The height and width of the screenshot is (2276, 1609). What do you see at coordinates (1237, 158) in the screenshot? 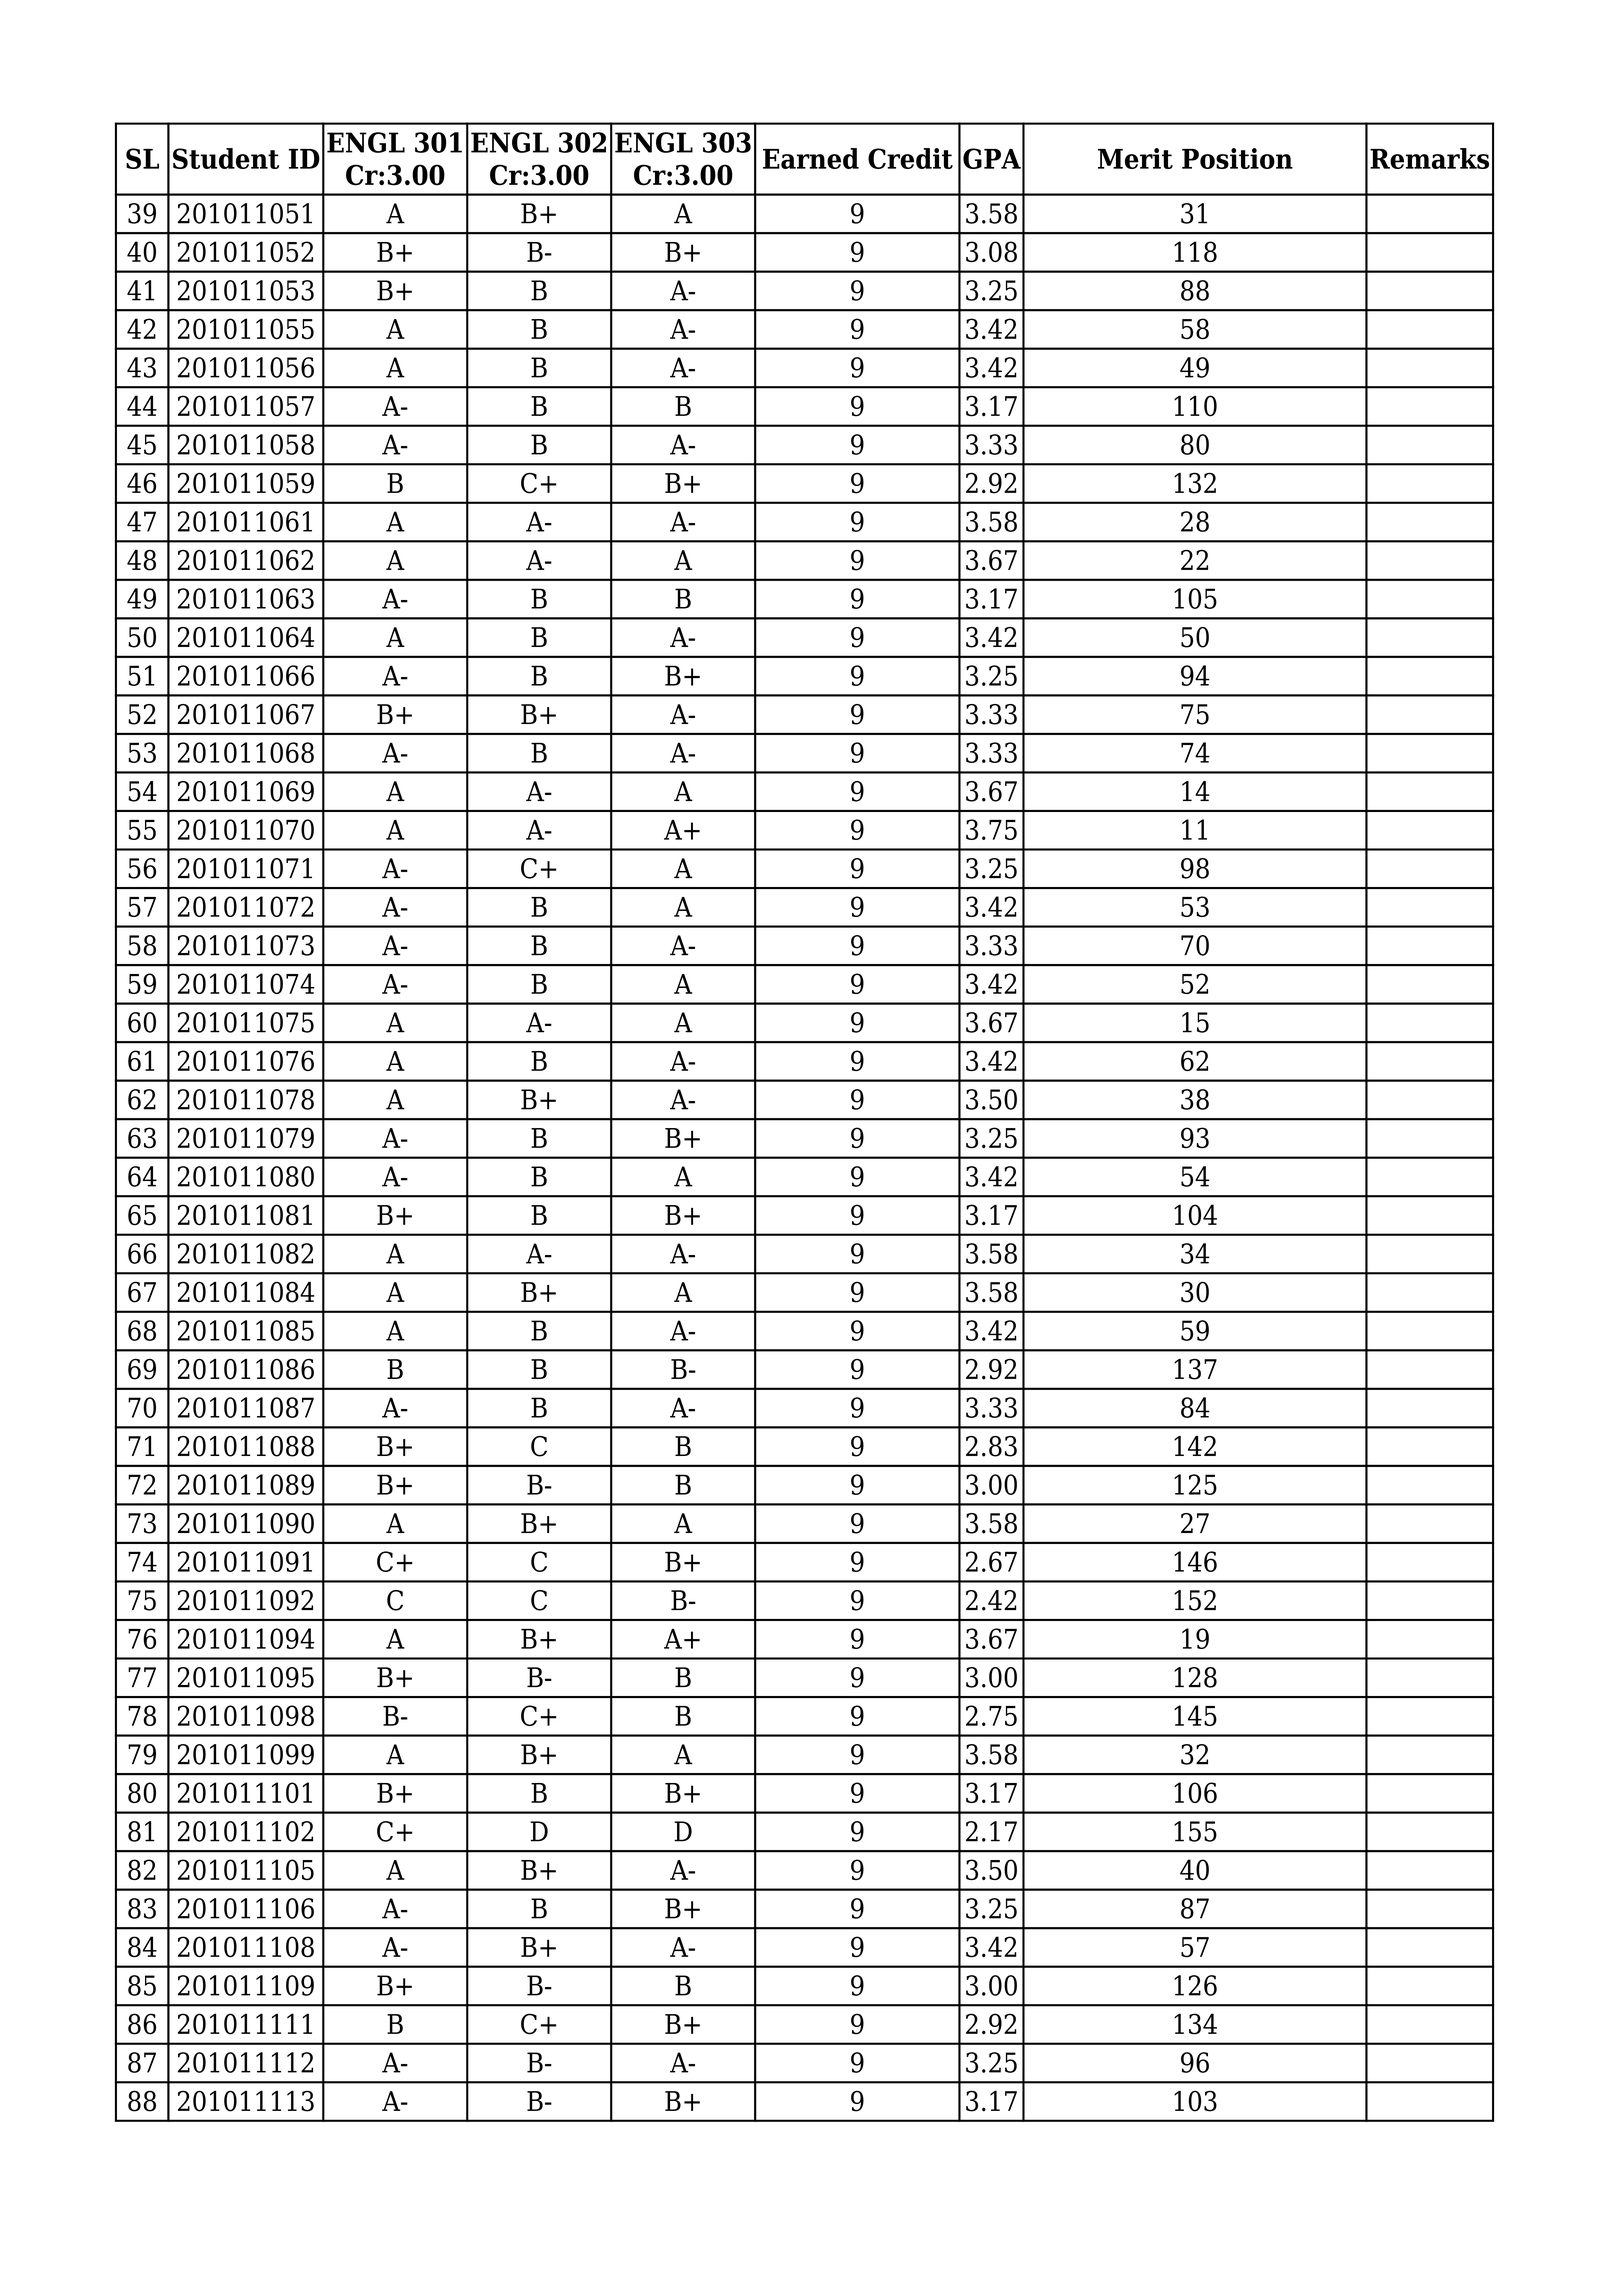
I see `Position` at bounding box center [1237, 158].
